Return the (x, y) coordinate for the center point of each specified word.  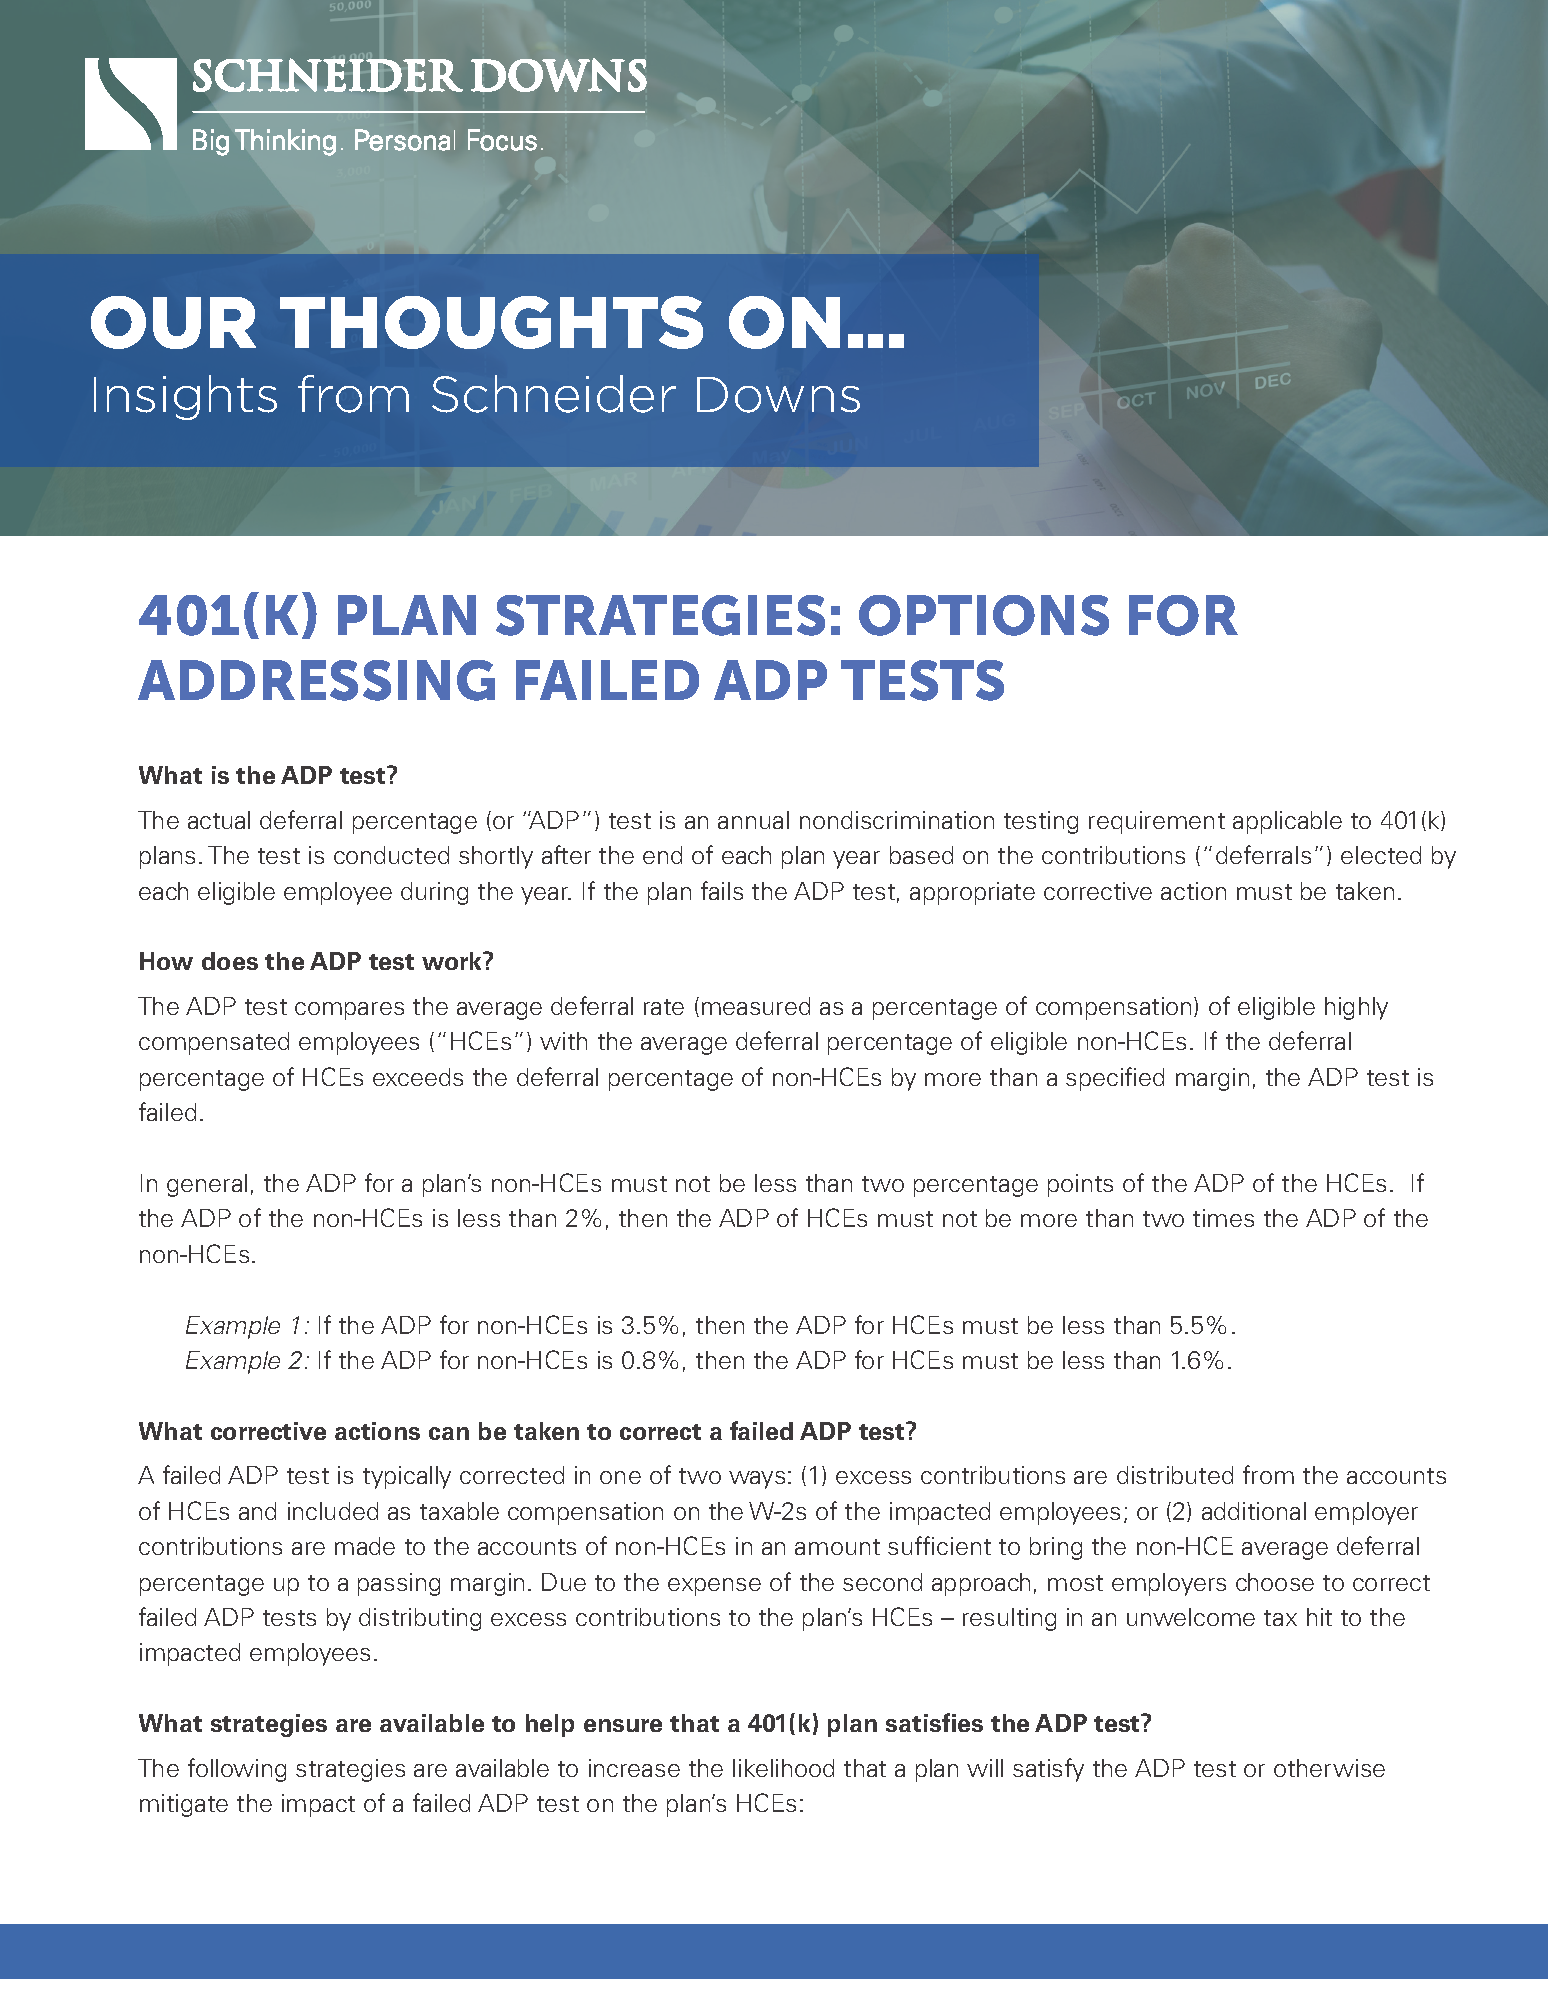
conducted (391, 855)
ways (757, 1480)
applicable (1287, 822)
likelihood (783, 1768)
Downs (778, 395)
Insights (185, 397)
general (207, 1185)
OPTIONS (984, 615)
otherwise (1329, 1768)
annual (753, 820)
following (237, 1770)
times (1223, 1218)
